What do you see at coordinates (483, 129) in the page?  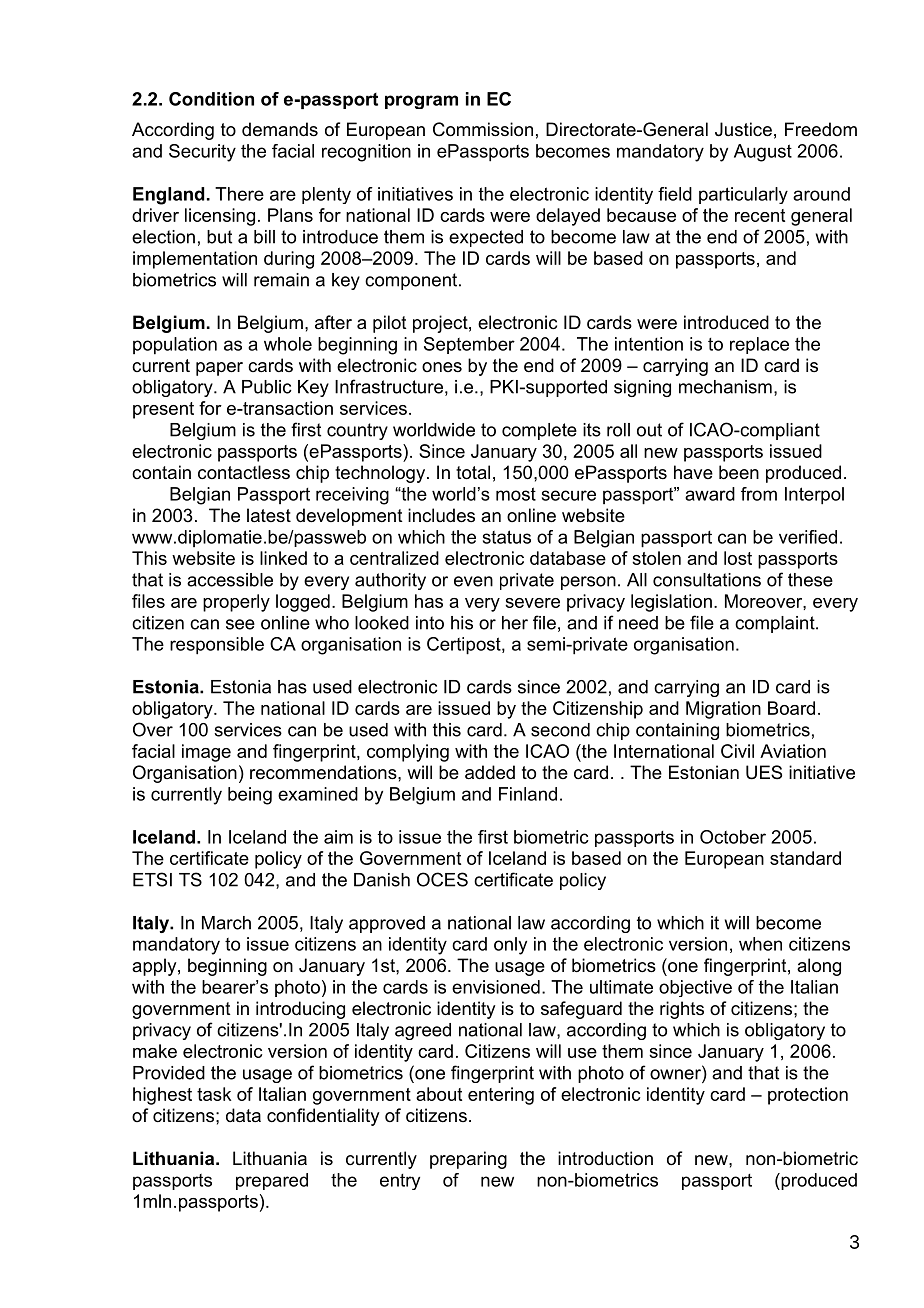 I see `Commission` at bounding box center [483, 129].
